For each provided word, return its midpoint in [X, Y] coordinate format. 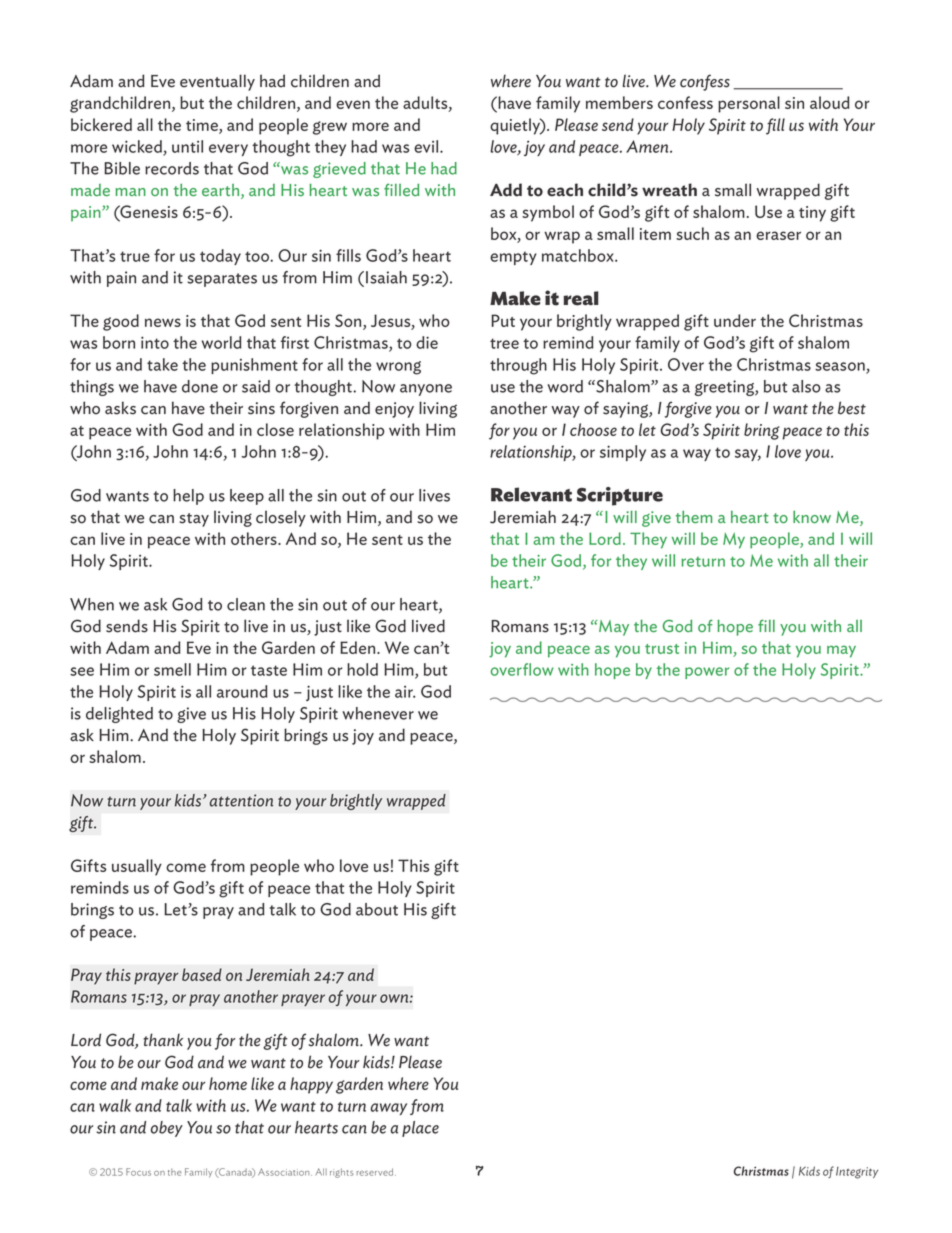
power [707, 673]
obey [167, 1129]
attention [241, 800]
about [377, 909]
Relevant [531, 494]
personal [749, 104]
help [188, 497]
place [420, 1129]
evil [427, 146]
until [187, 146]
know [812, 517]
